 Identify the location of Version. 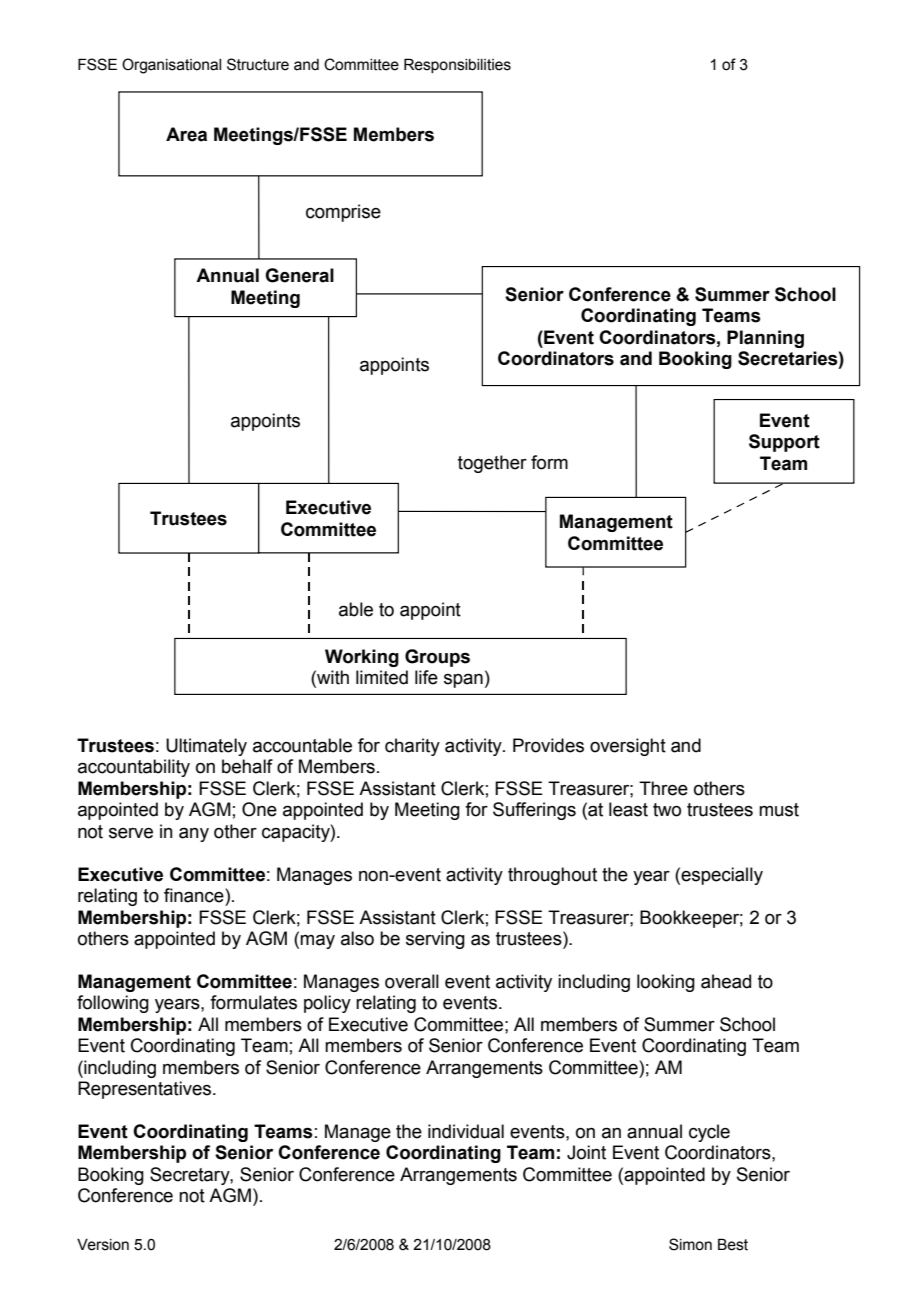
(103, 1245).
